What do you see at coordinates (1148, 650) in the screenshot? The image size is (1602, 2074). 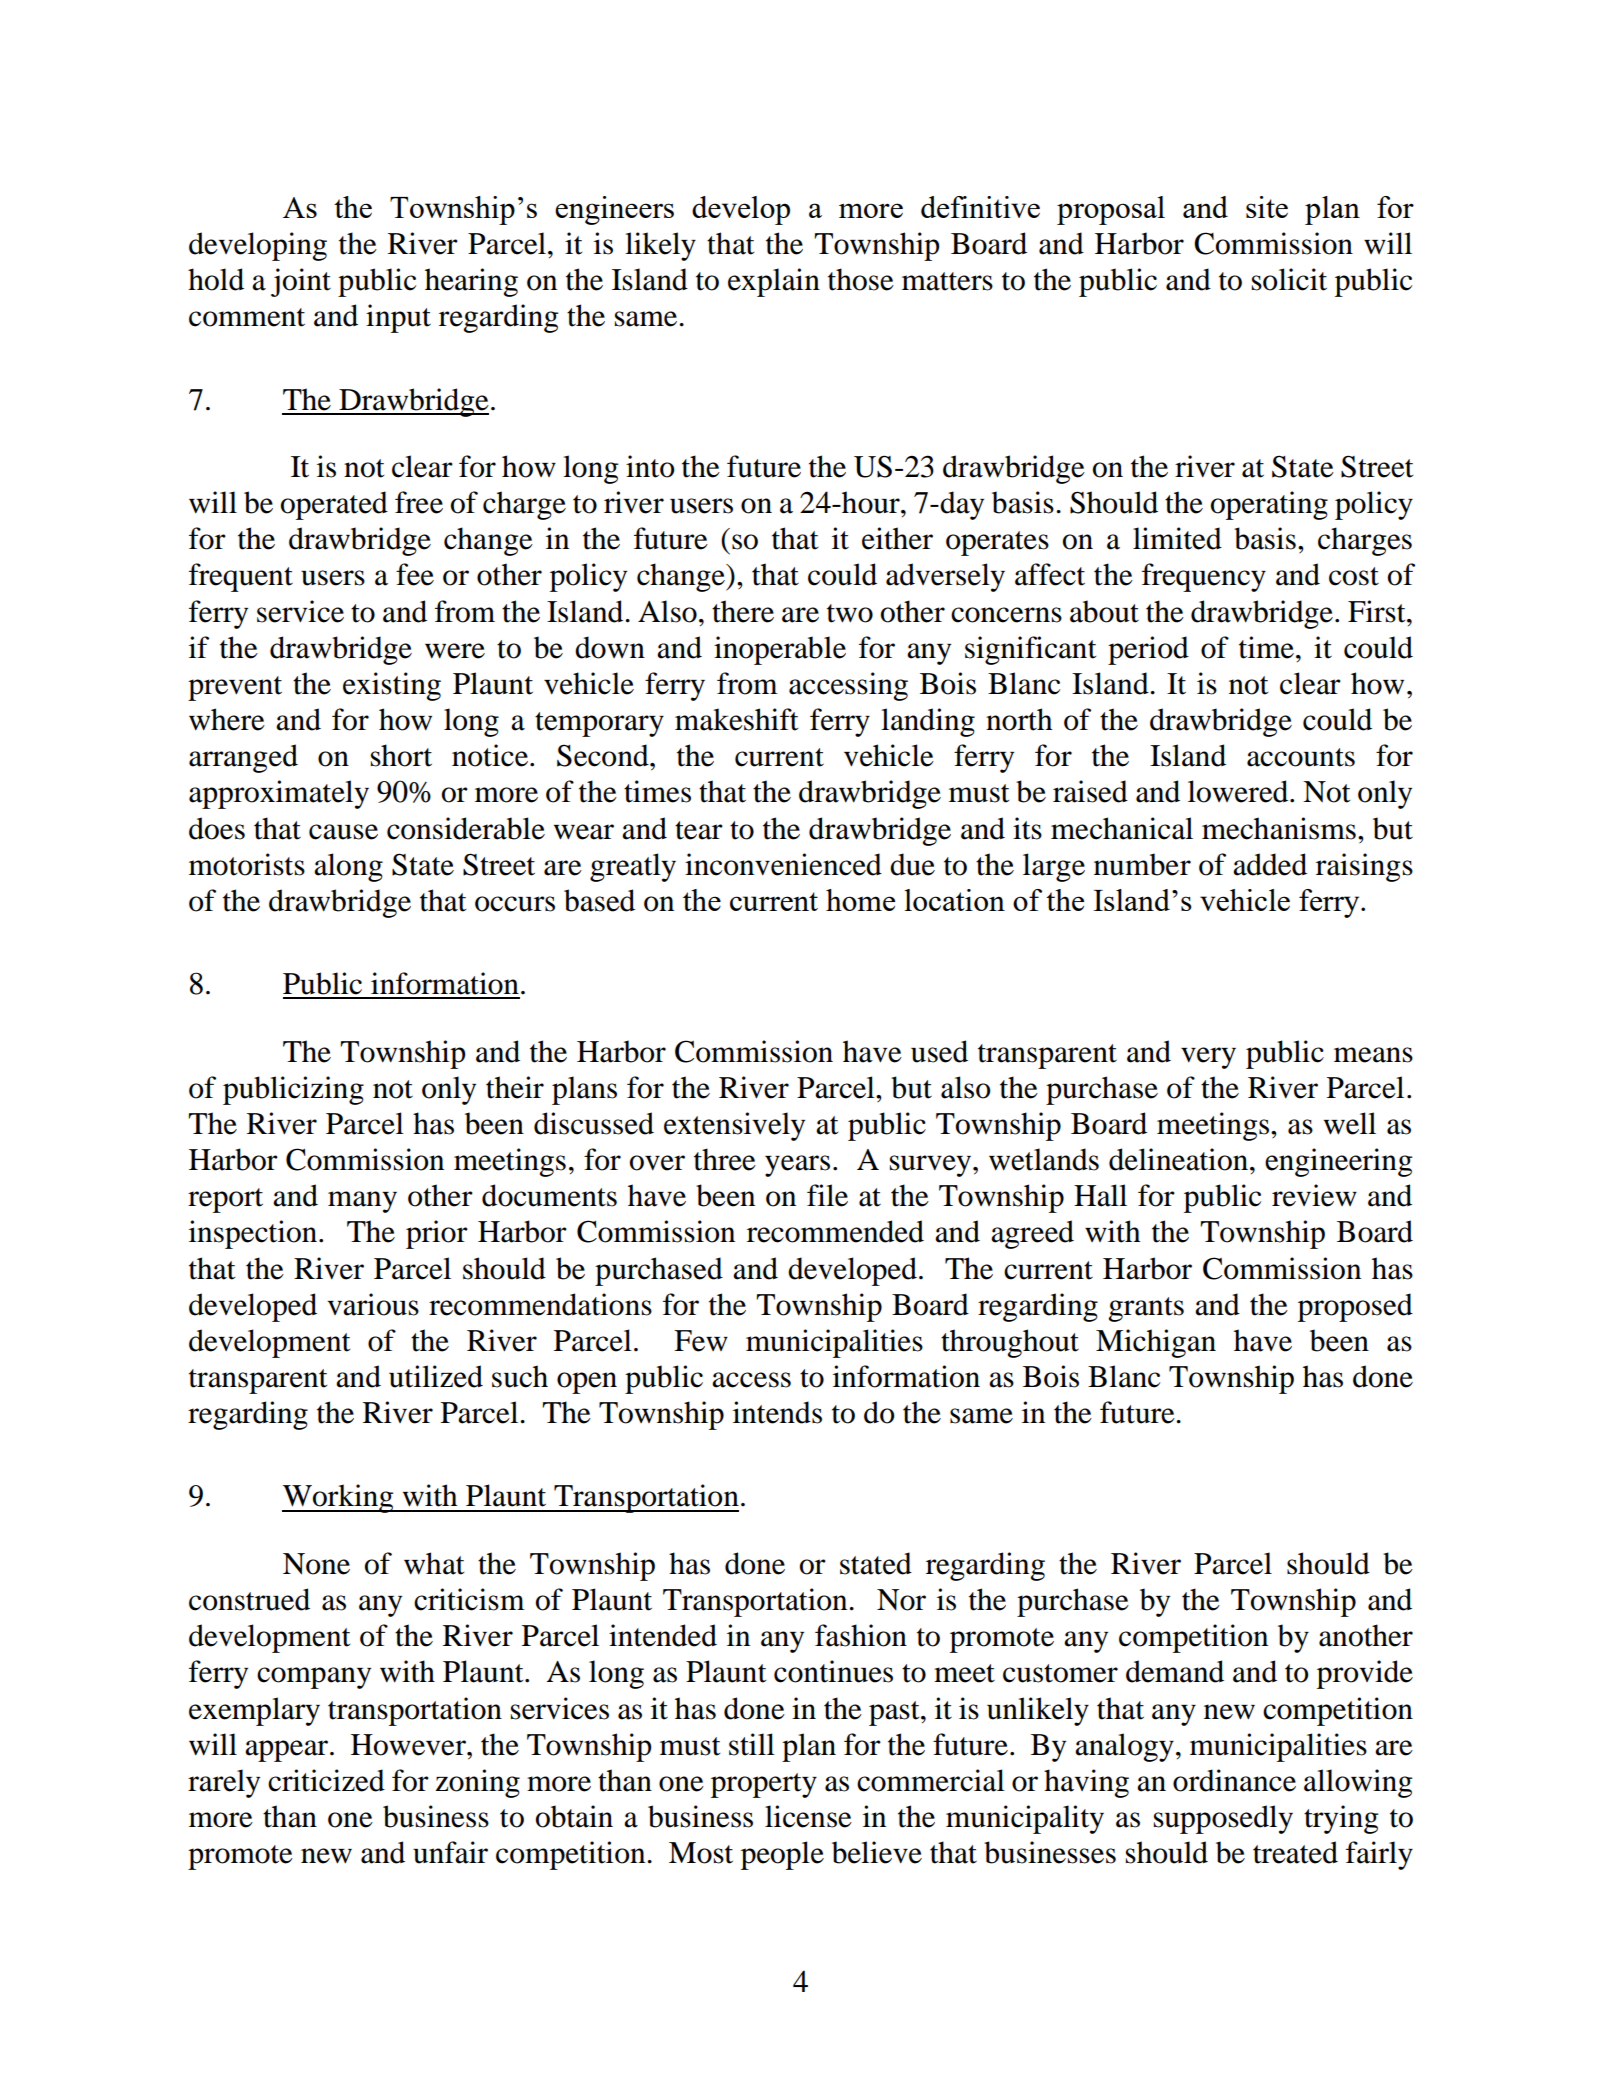 I see `period` at bounding box center [1148, 650].
